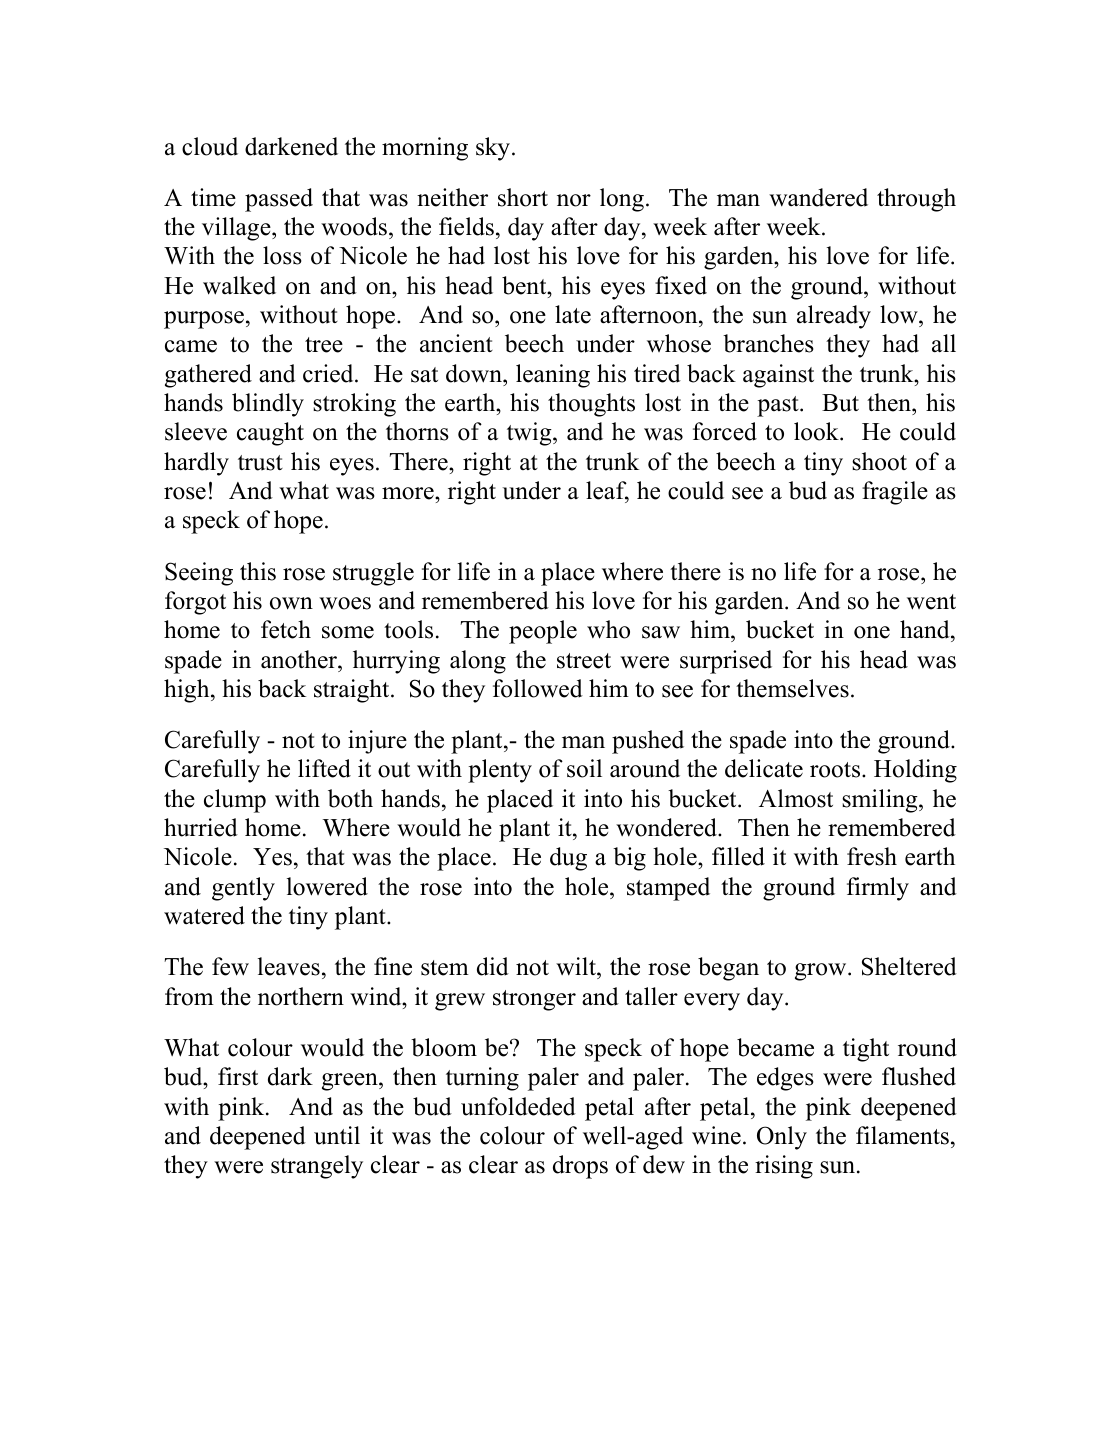 The width and height of the screenshot is (1115, 1443). Describe the element at coordinates (260, 463) in the screenshot. I see `trust` at that location.
